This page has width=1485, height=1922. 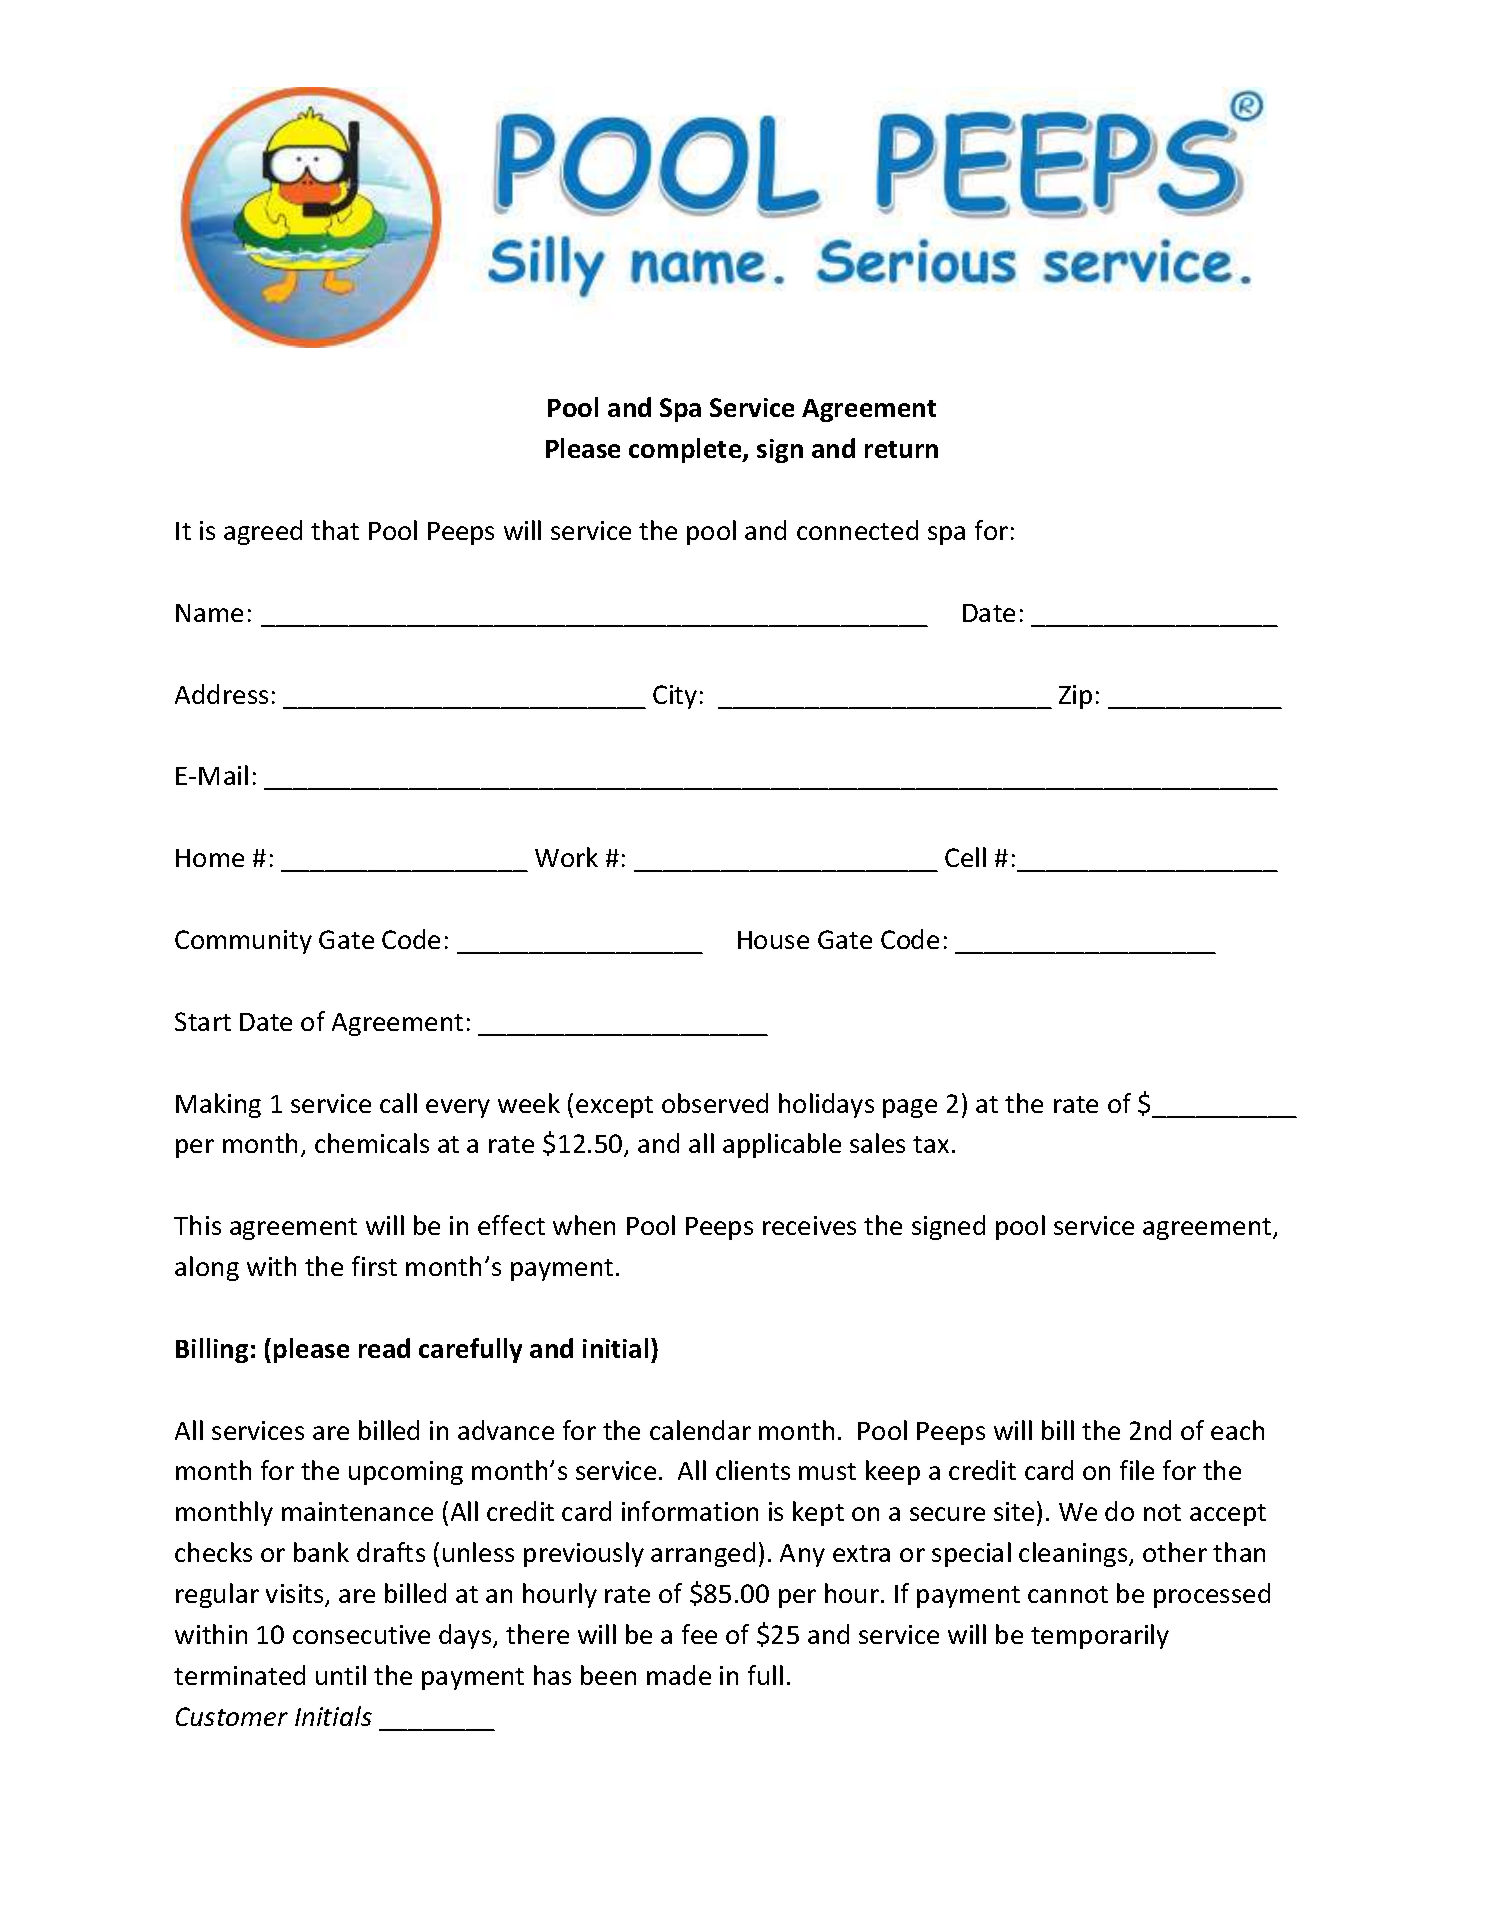 I want to click on observed, so click(x=715, y=1103).
